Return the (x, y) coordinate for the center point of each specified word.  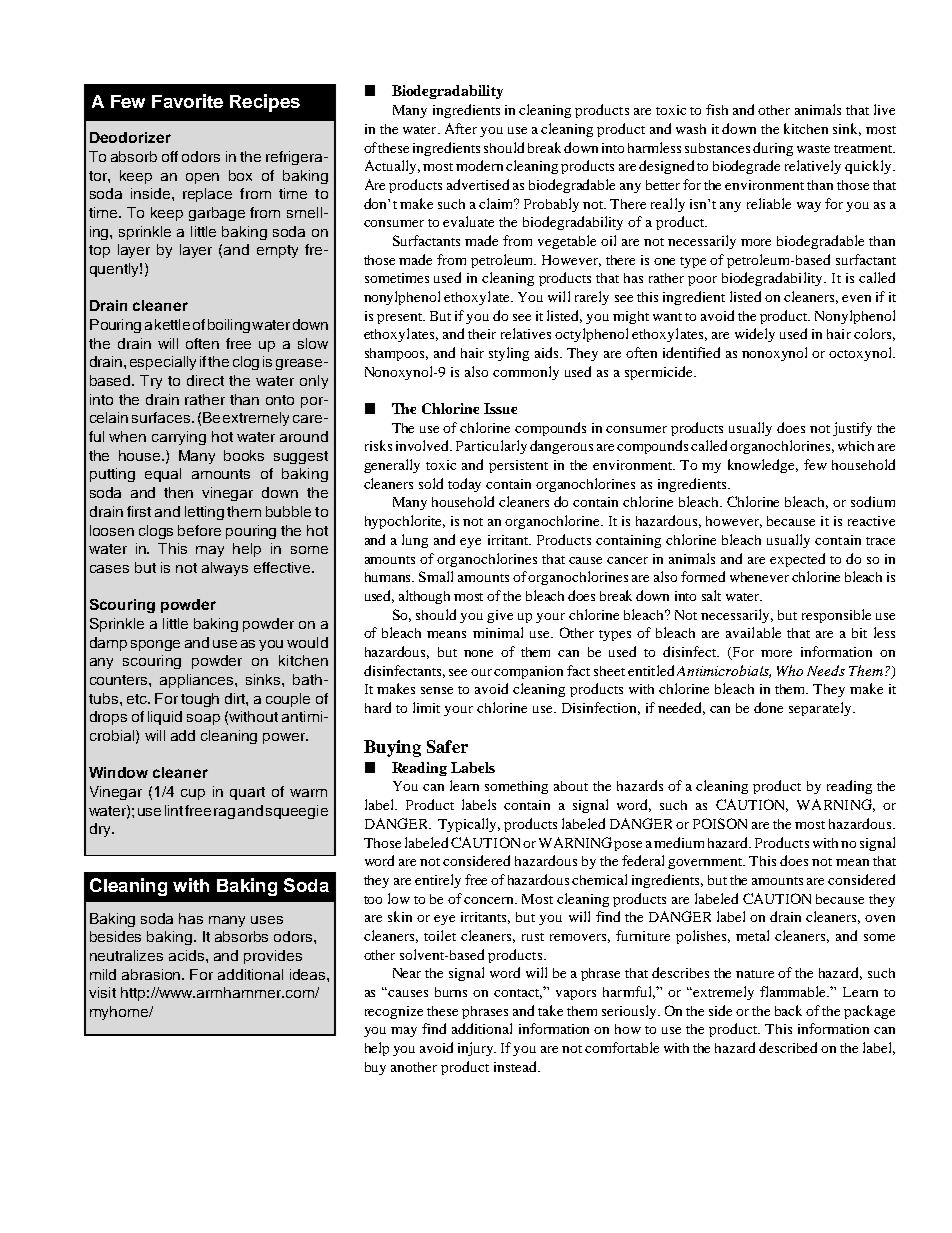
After (461, 128)
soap (203, 719)
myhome (120, 1013)
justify (852, 429)
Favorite (187, 101)
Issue (500, 408)
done (768, 707)
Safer (447, 746)
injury (477, 1049)
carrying (179, 438)
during (773, 149)
